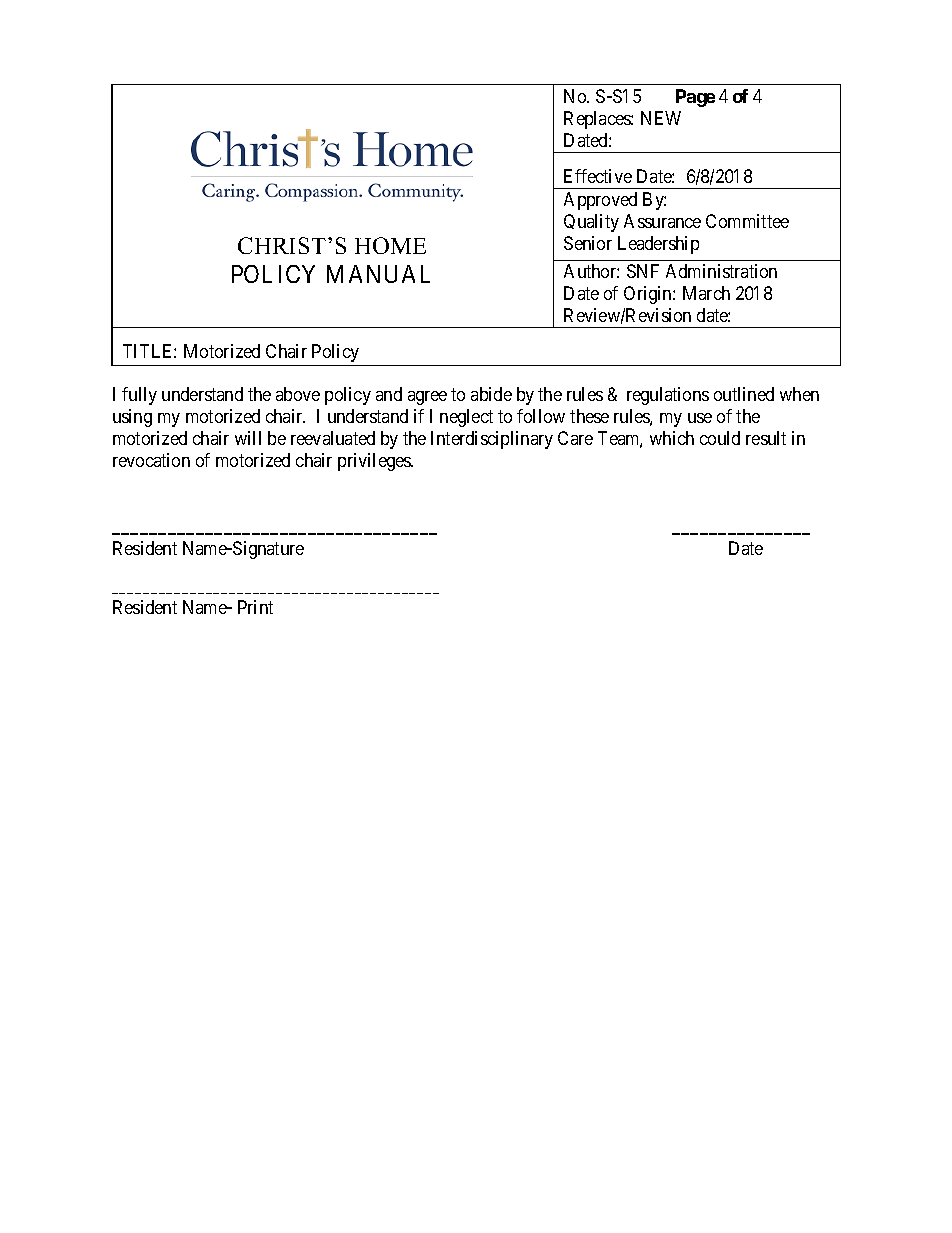 This screenshot has height=1233, width=952. I want to click on fully, so click(139, 396).
